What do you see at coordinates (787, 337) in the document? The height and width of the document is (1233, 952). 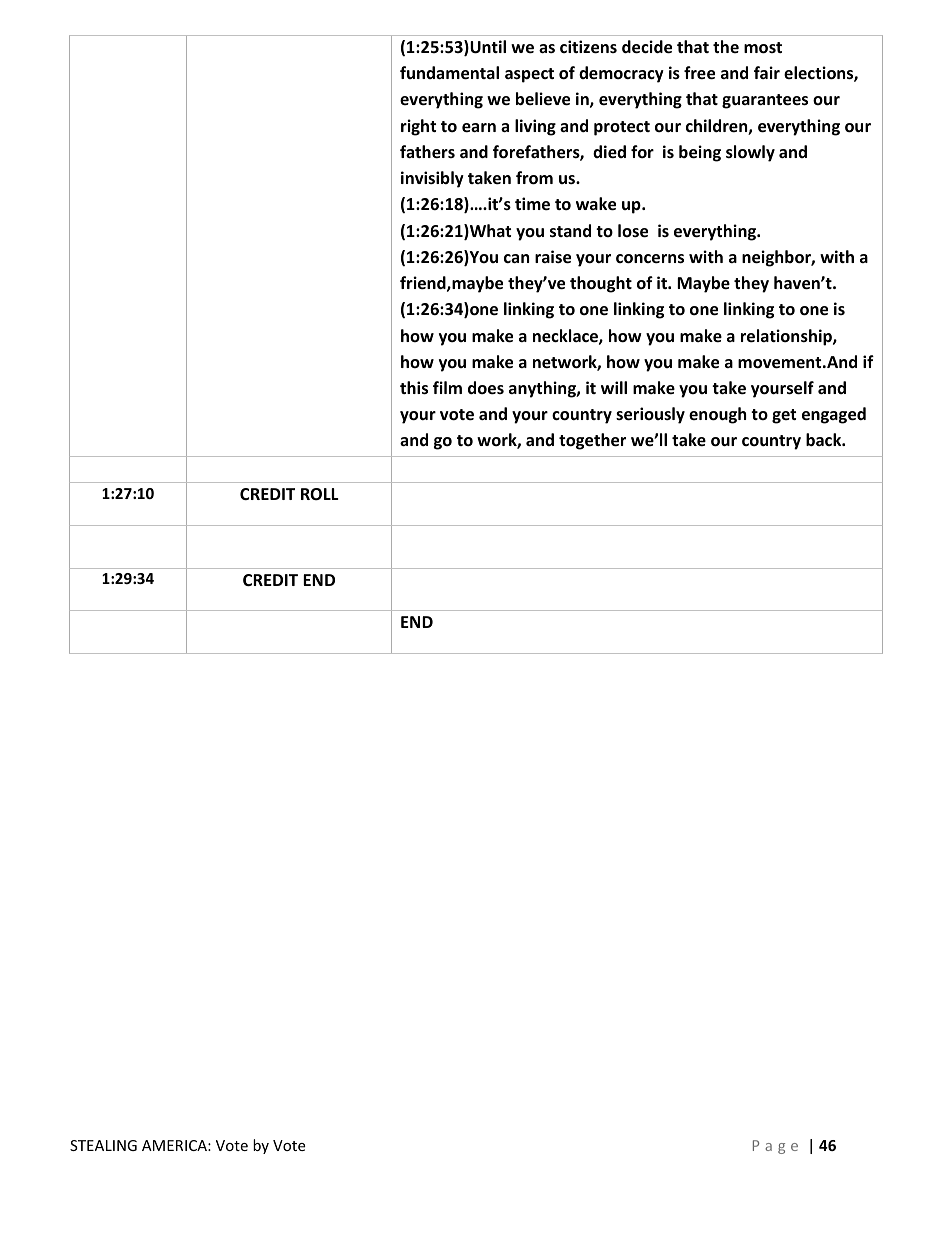 I see `relationship` at bounding box center [787, 337].
